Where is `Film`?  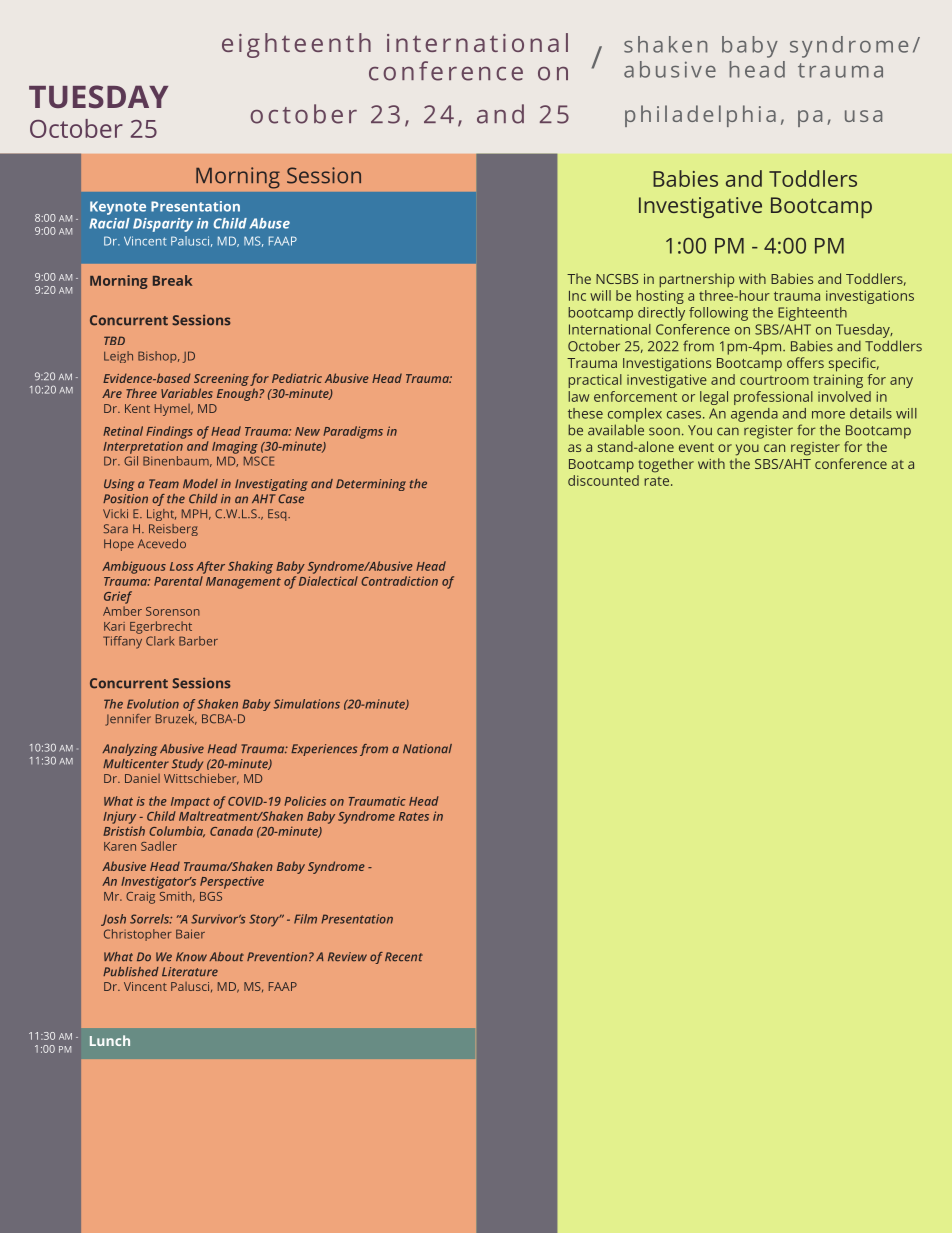 Film is located at coordinates (305, 919).
